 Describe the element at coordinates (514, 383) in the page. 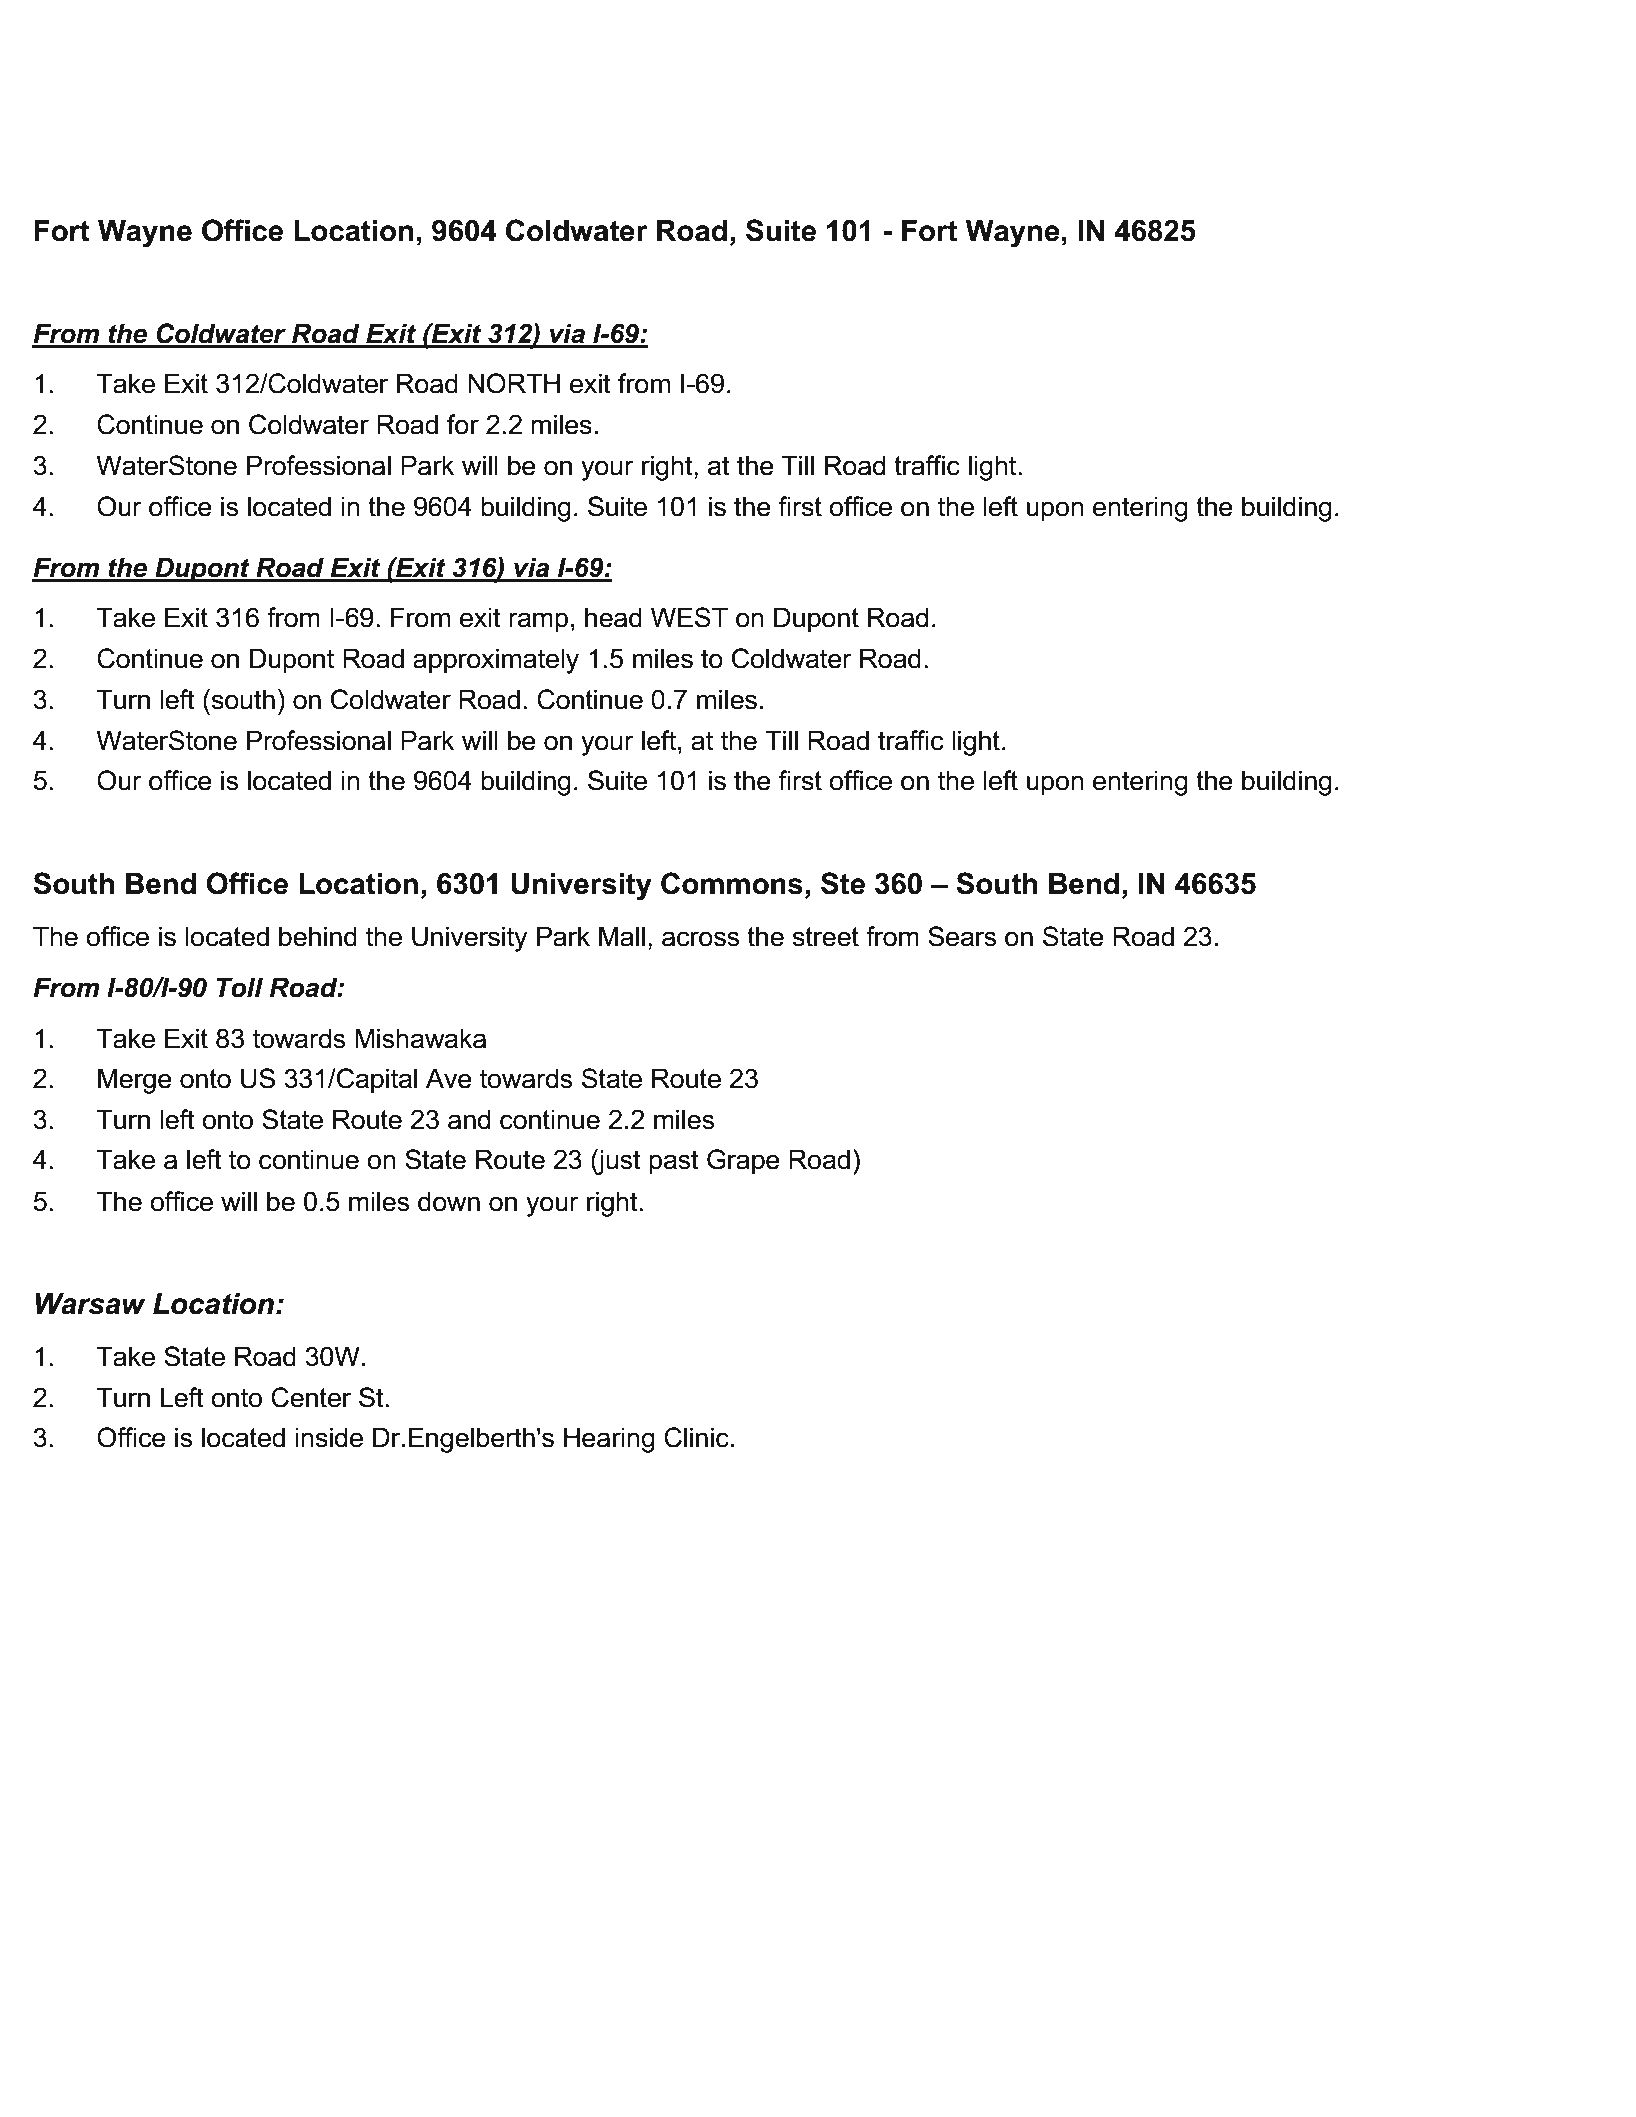

I see `NORTH` at that location.
